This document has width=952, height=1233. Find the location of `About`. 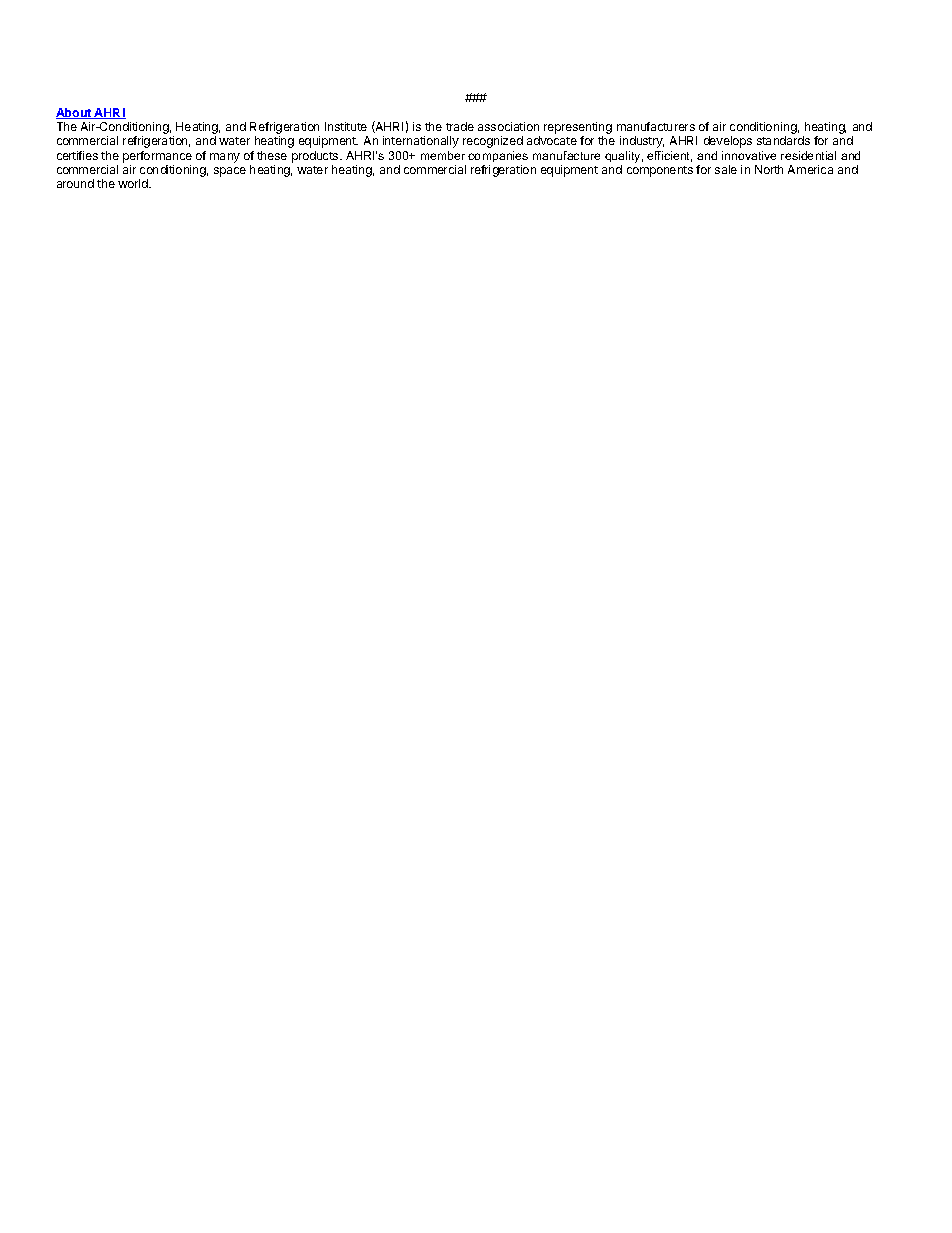

About is located at coordinates (75, 113).
